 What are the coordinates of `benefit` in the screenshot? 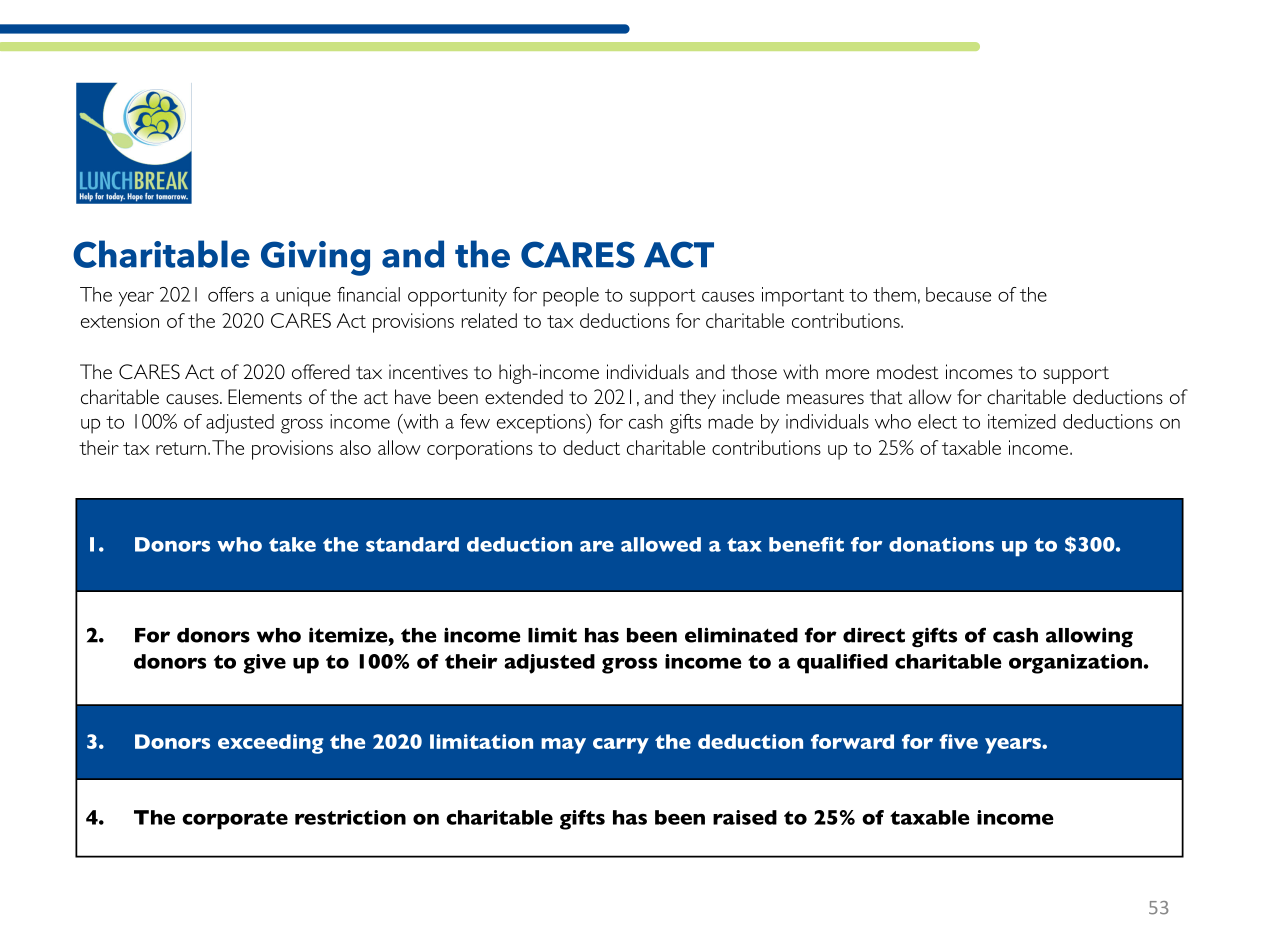 It's located at (806, 544).
